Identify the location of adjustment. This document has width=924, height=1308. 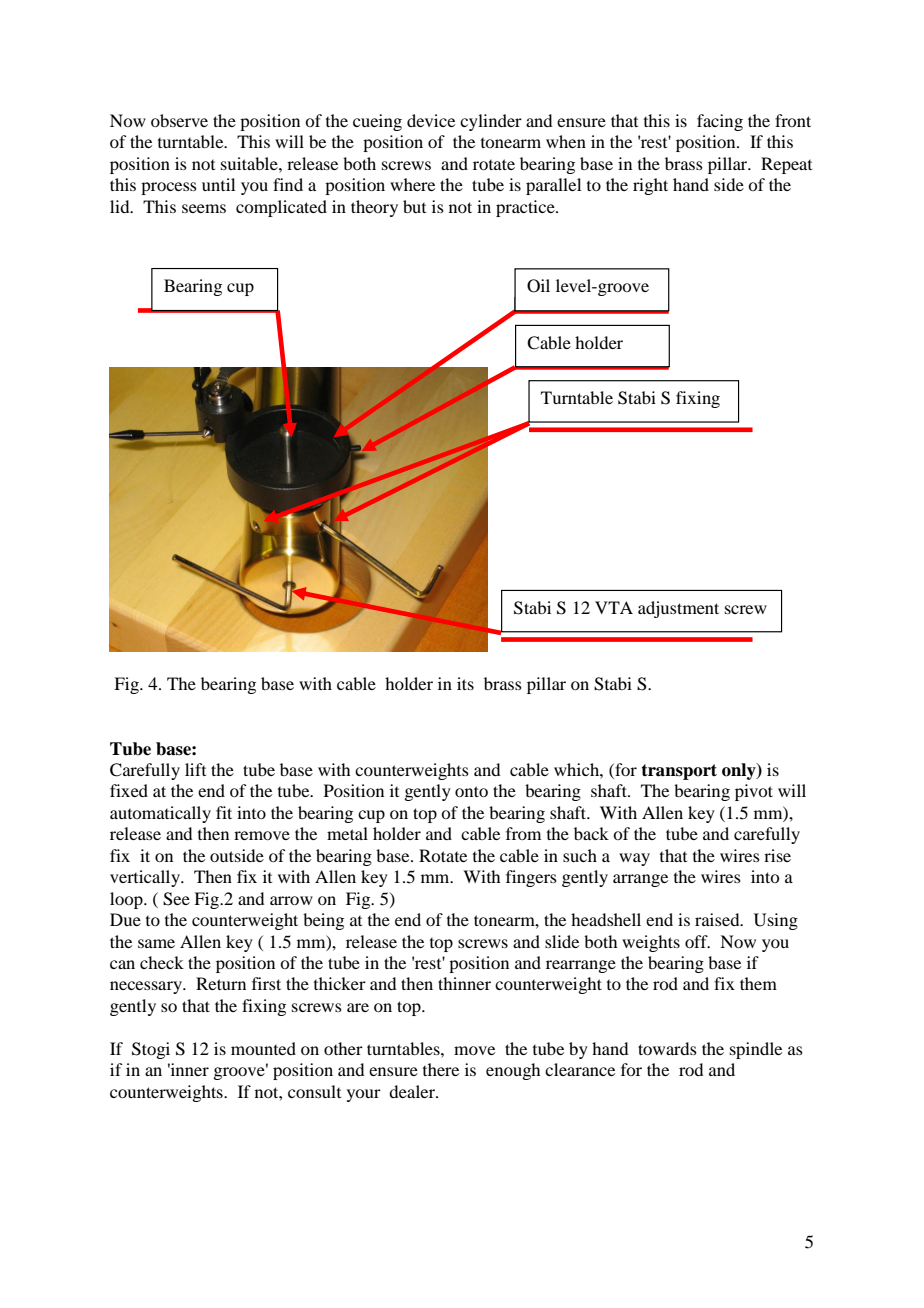
(678, 609).
